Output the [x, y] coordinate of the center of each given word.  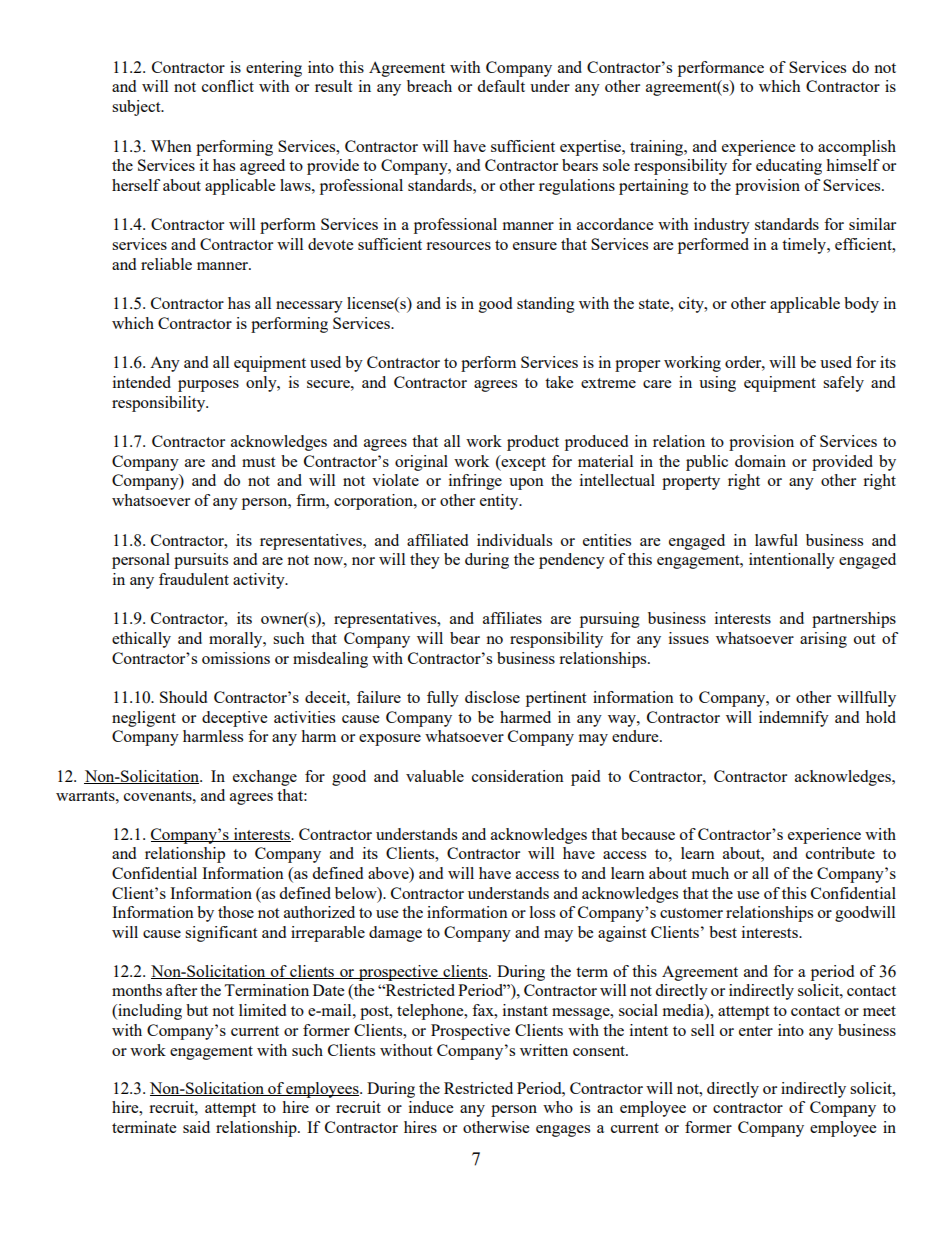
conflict [228, 86]
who [558, 1107]
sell [702, 1030]
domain [760, 461]
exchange [265, 778]
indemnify [794, 719]
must [258, 462]
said [196, 1127]
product [533, 443]
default [501, 86]
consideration [518, 776]
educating [789, 167]
